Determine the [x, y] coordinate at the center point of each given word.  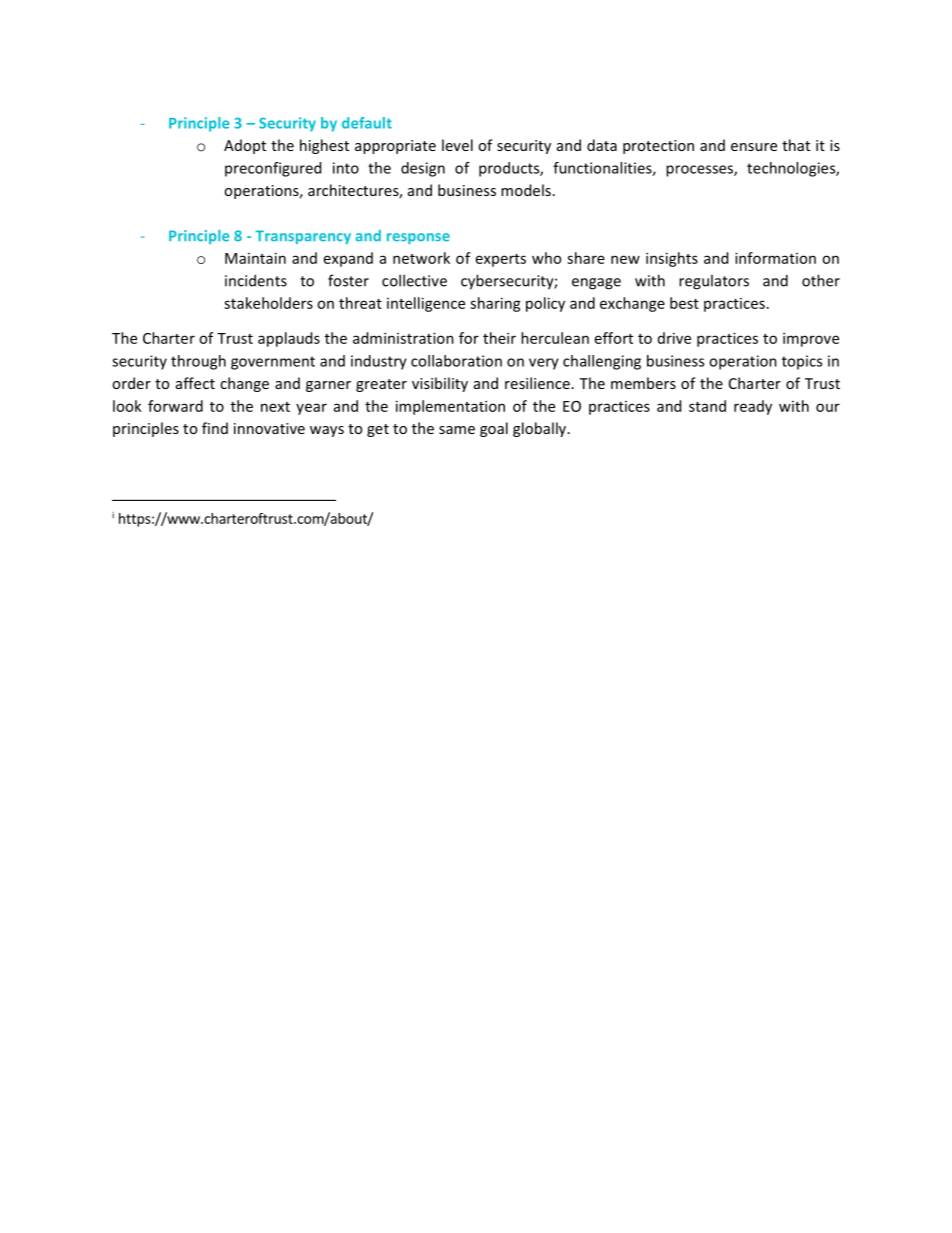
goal [494, 429]
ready [753, 407]
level [457, 145]
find [215, 428]
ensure [754, 147]
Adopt [245, 146]
